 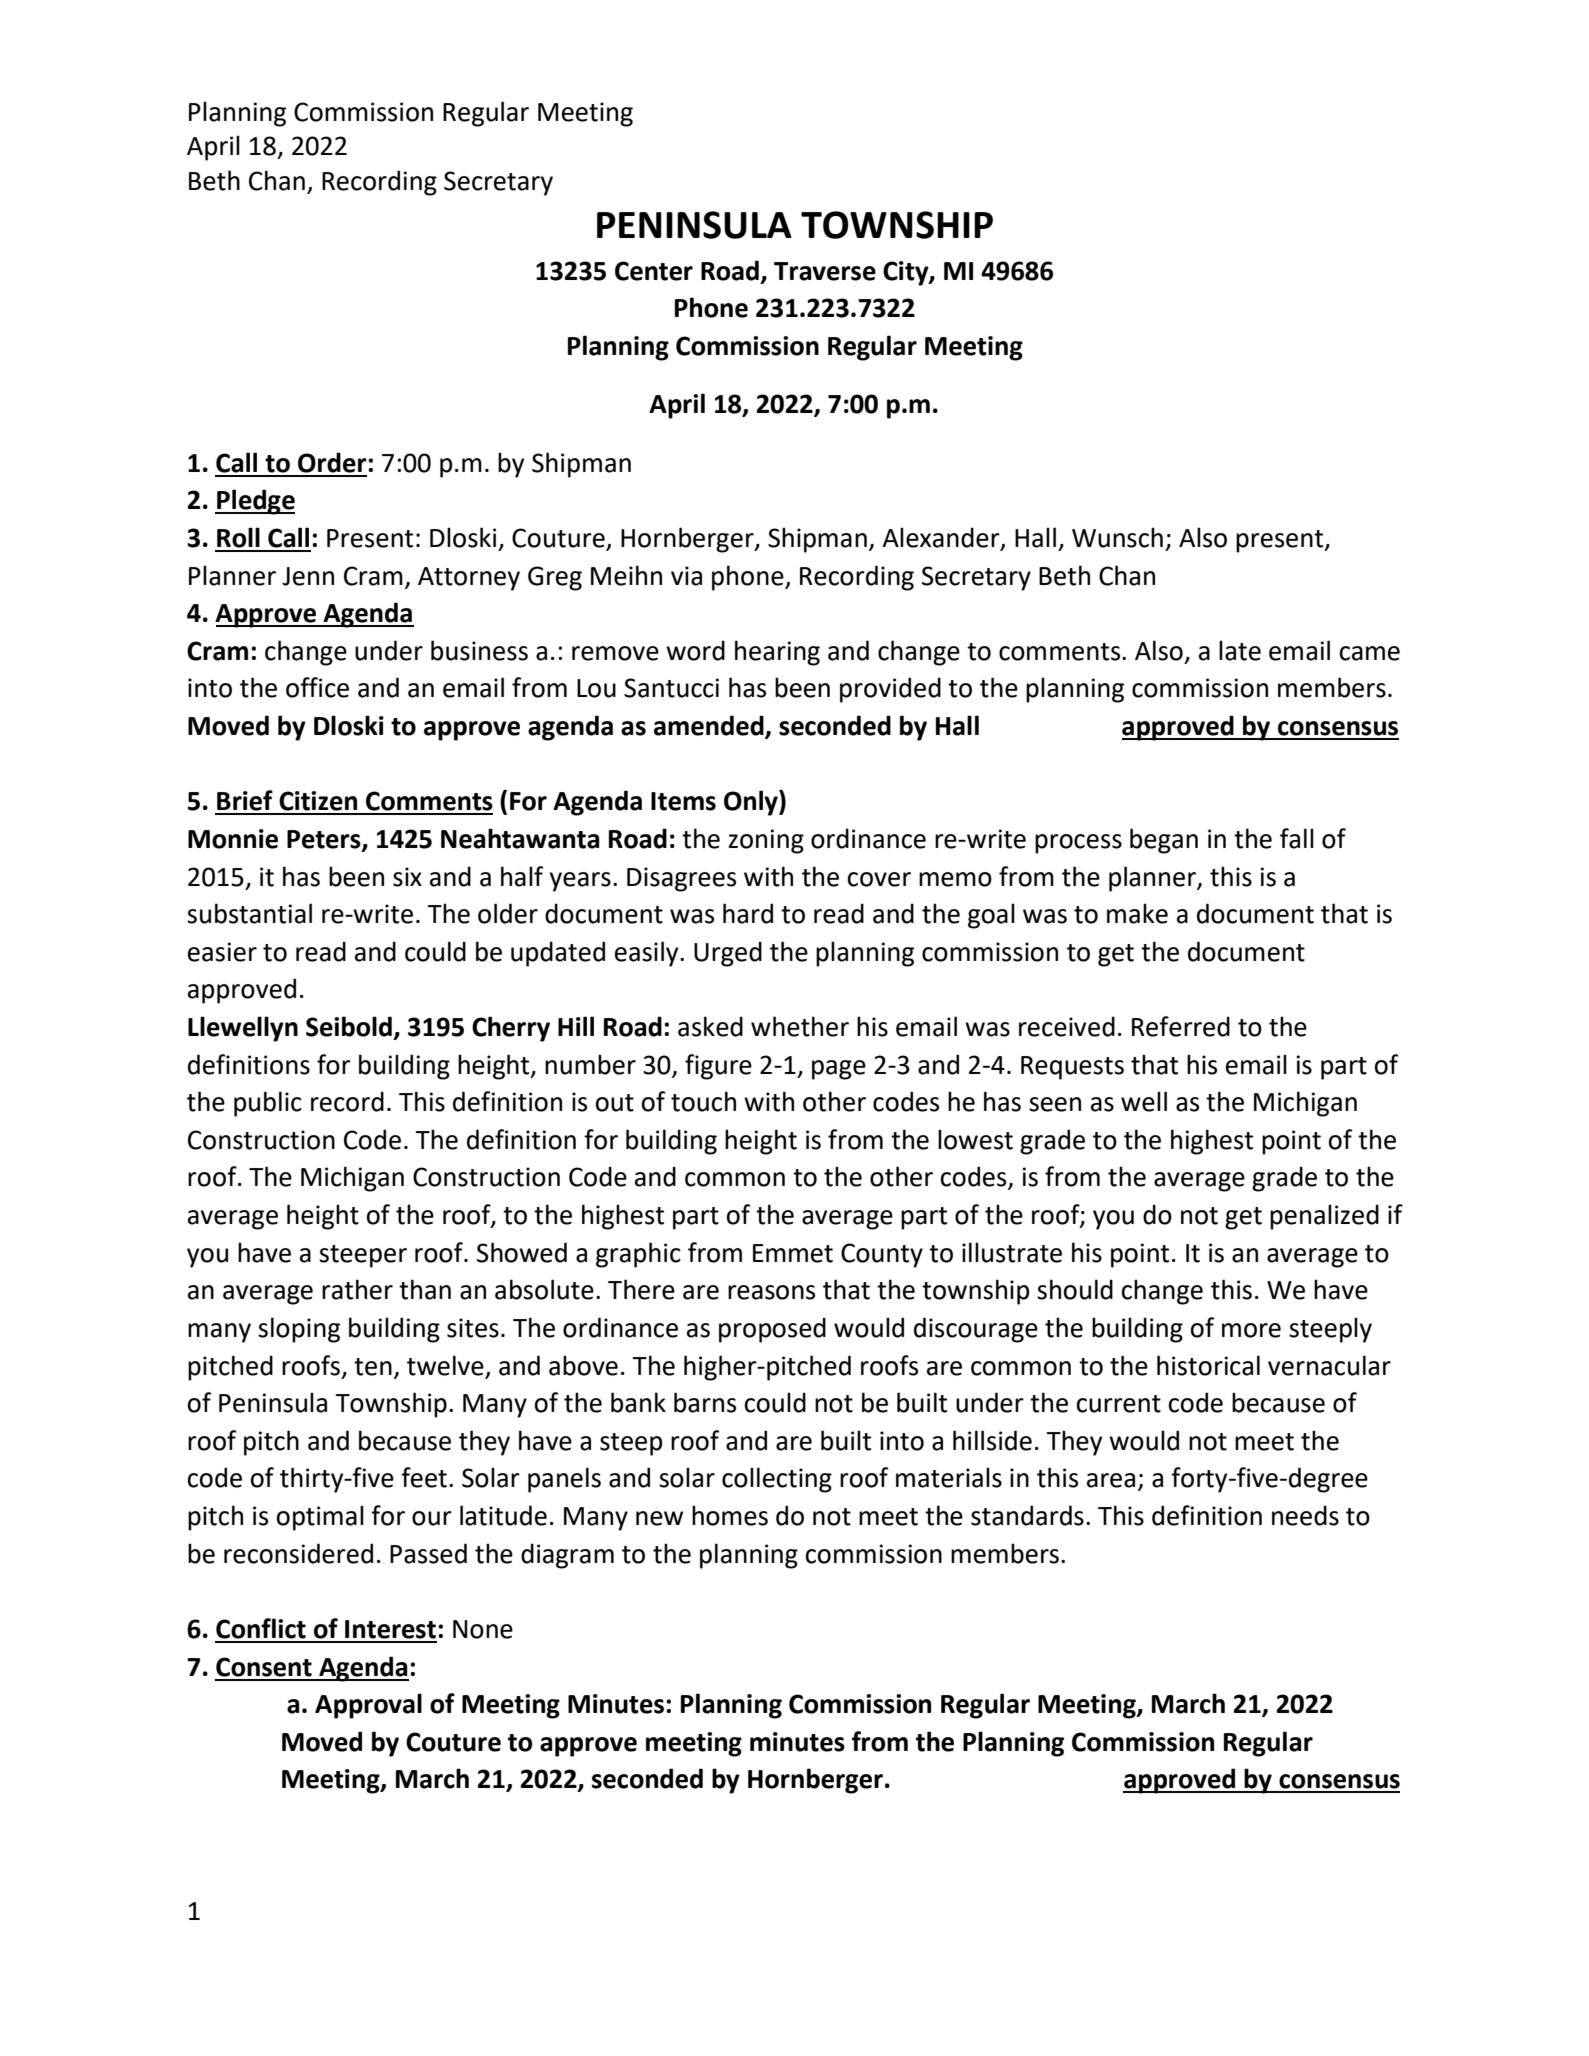 I want to click on Alexander, so click(x=942, y=538).
